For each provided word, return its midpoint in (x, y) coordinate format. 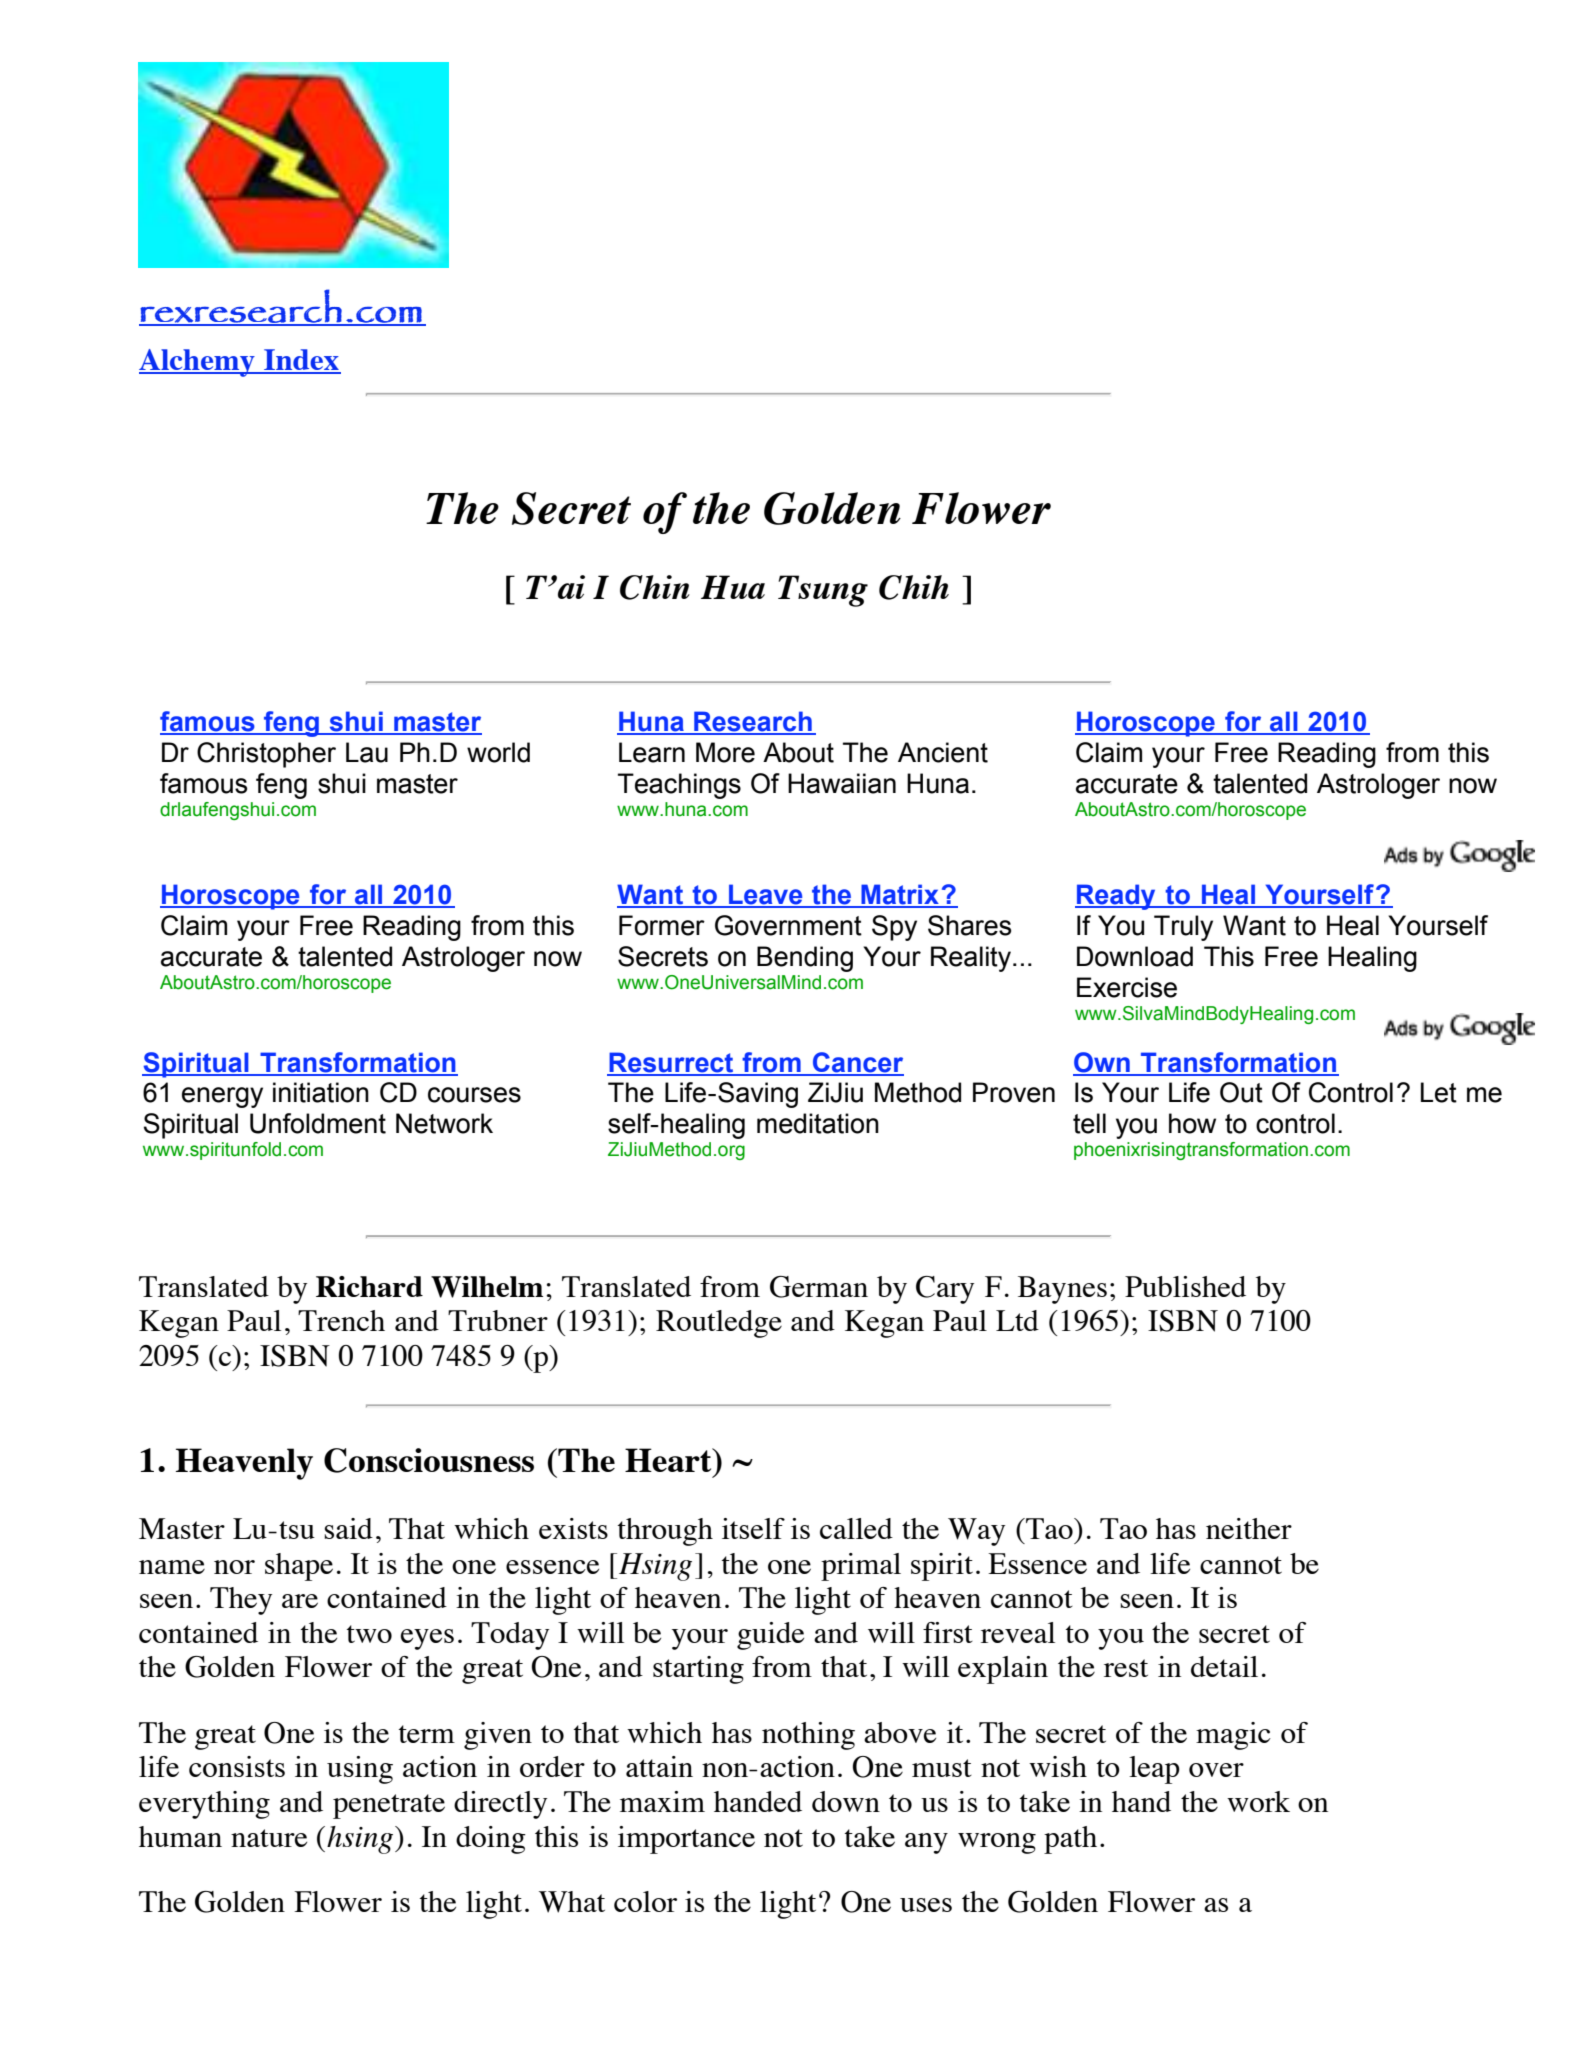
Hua (733, 587)
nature (269, 1838)
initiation (321, 1092)
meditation (818, 1123)
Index (301, 361)
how (1192, 1123)
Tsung (823, 591)
